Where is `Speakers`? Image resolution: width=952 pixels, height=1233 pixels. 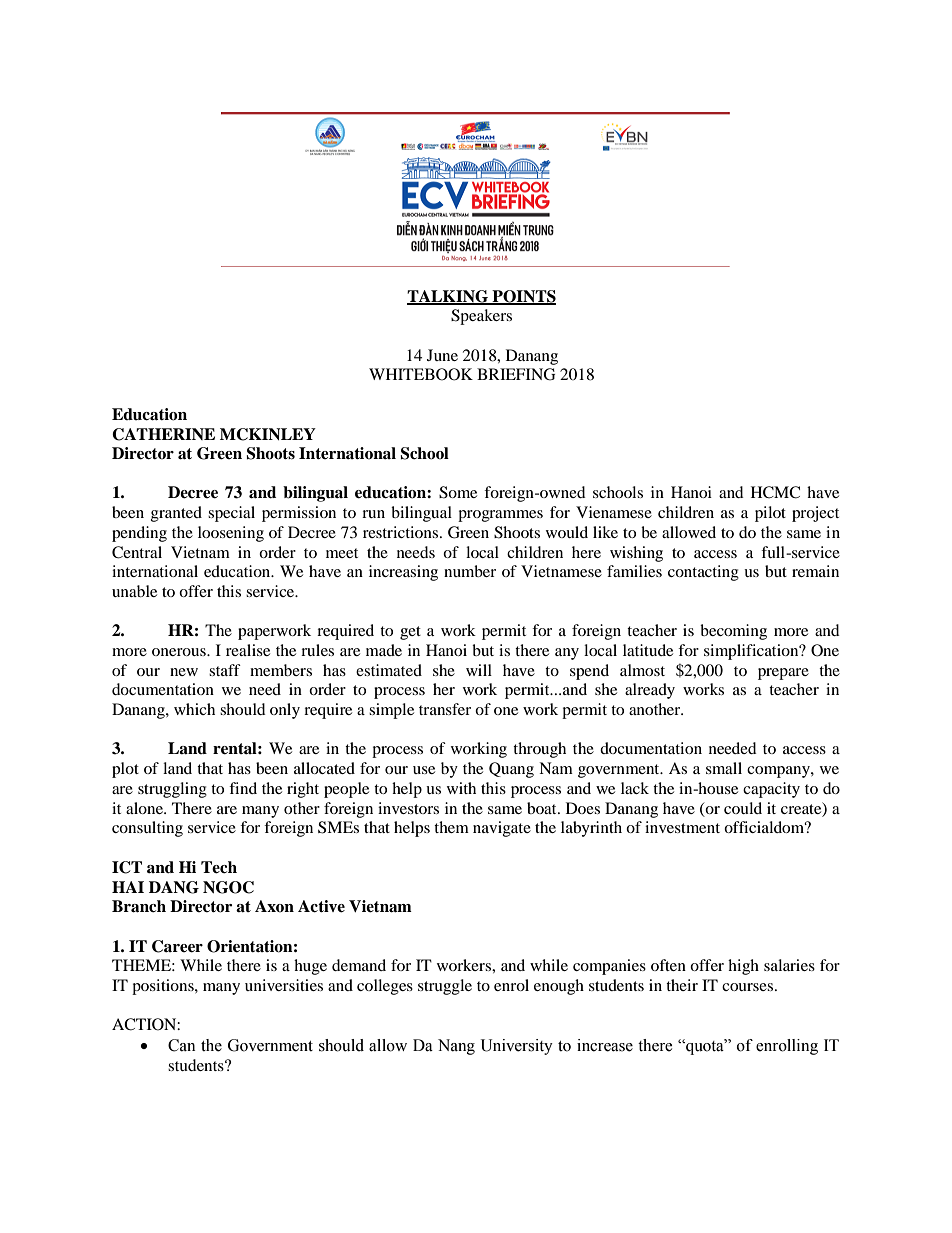
Speakers is located at coordinates (481, 317).
